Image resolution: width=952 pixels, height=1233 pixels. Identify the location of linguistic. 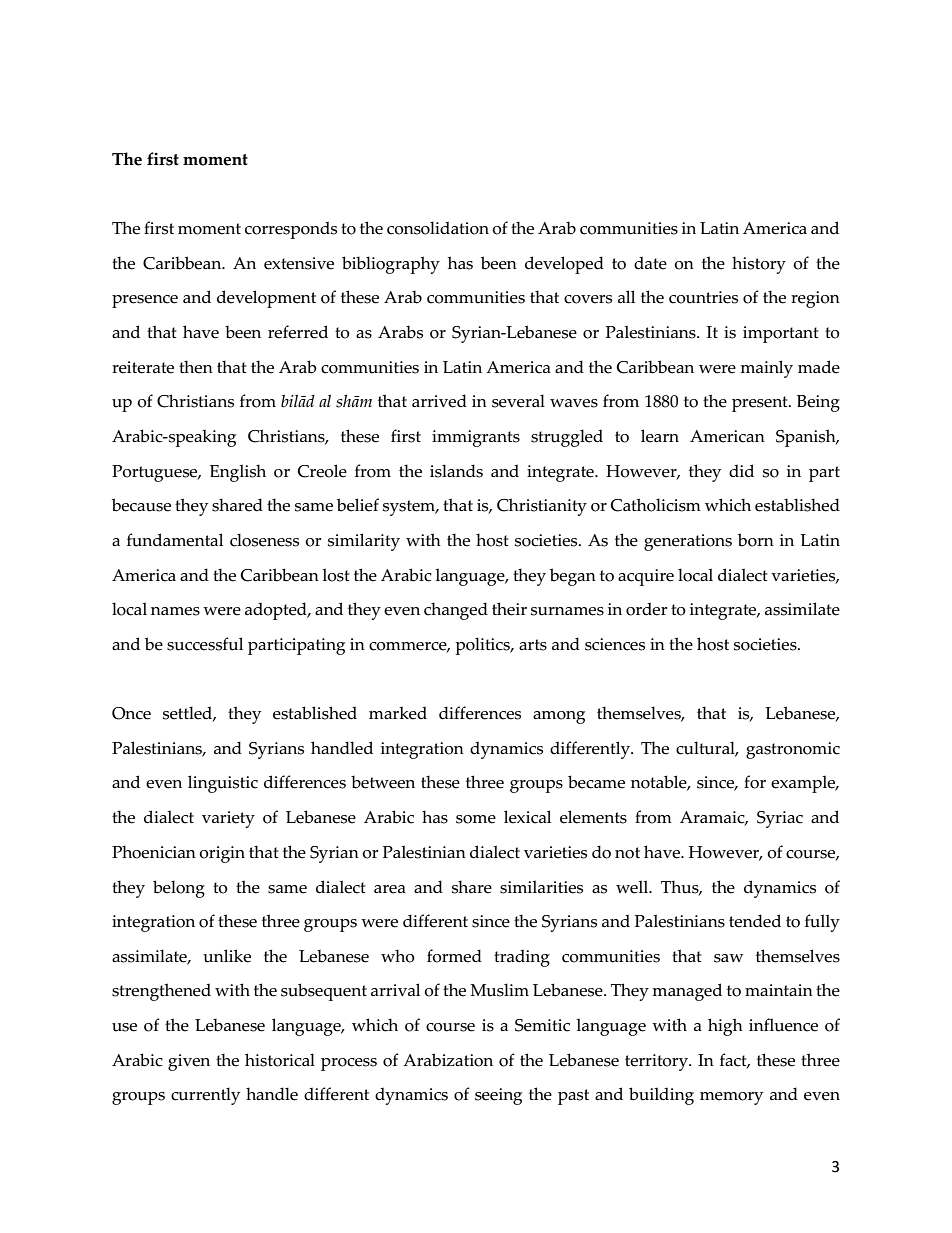
(223, 784).
